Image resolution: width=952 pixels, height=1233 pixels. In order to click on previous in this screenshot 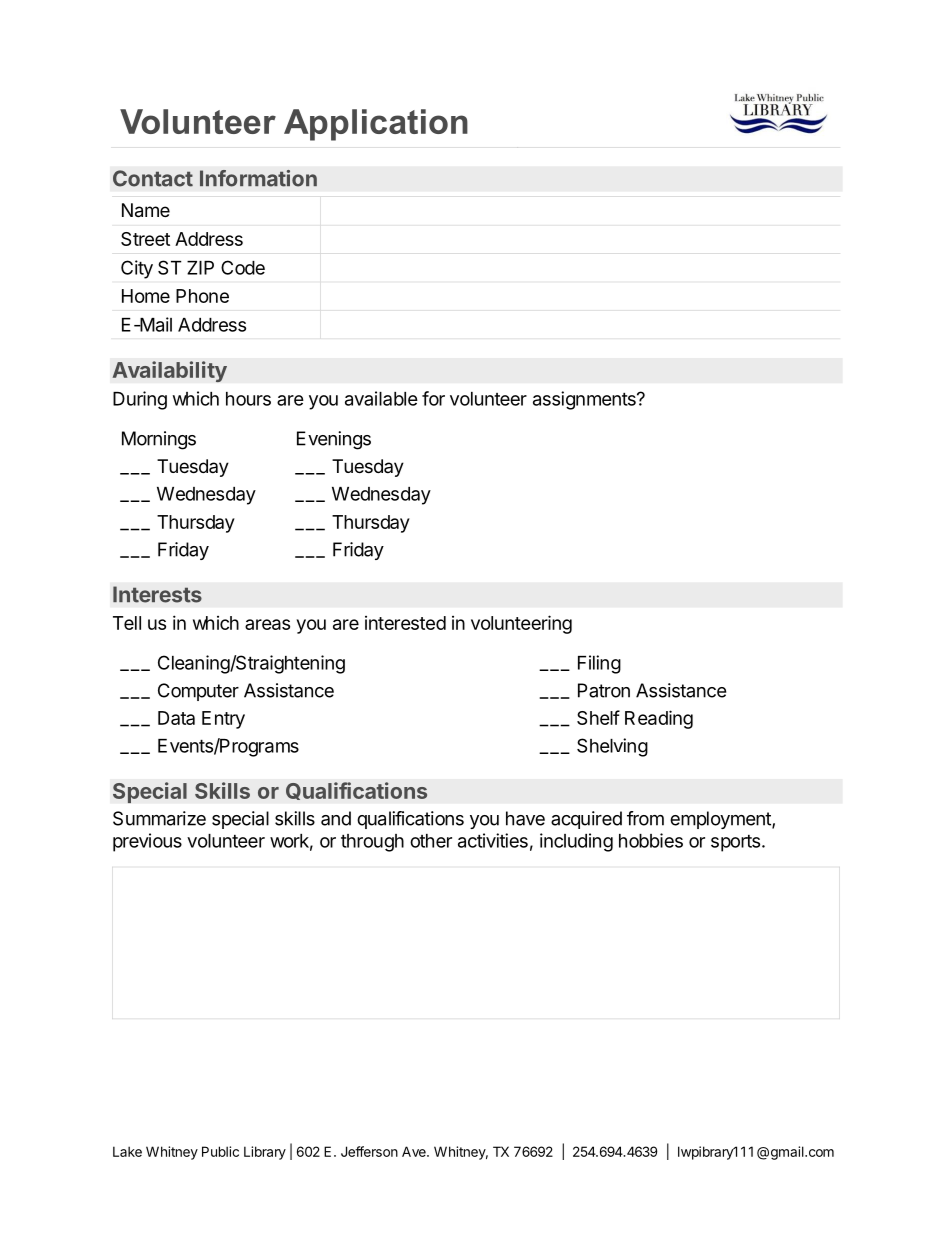, I will do `click(147, 842)`.
